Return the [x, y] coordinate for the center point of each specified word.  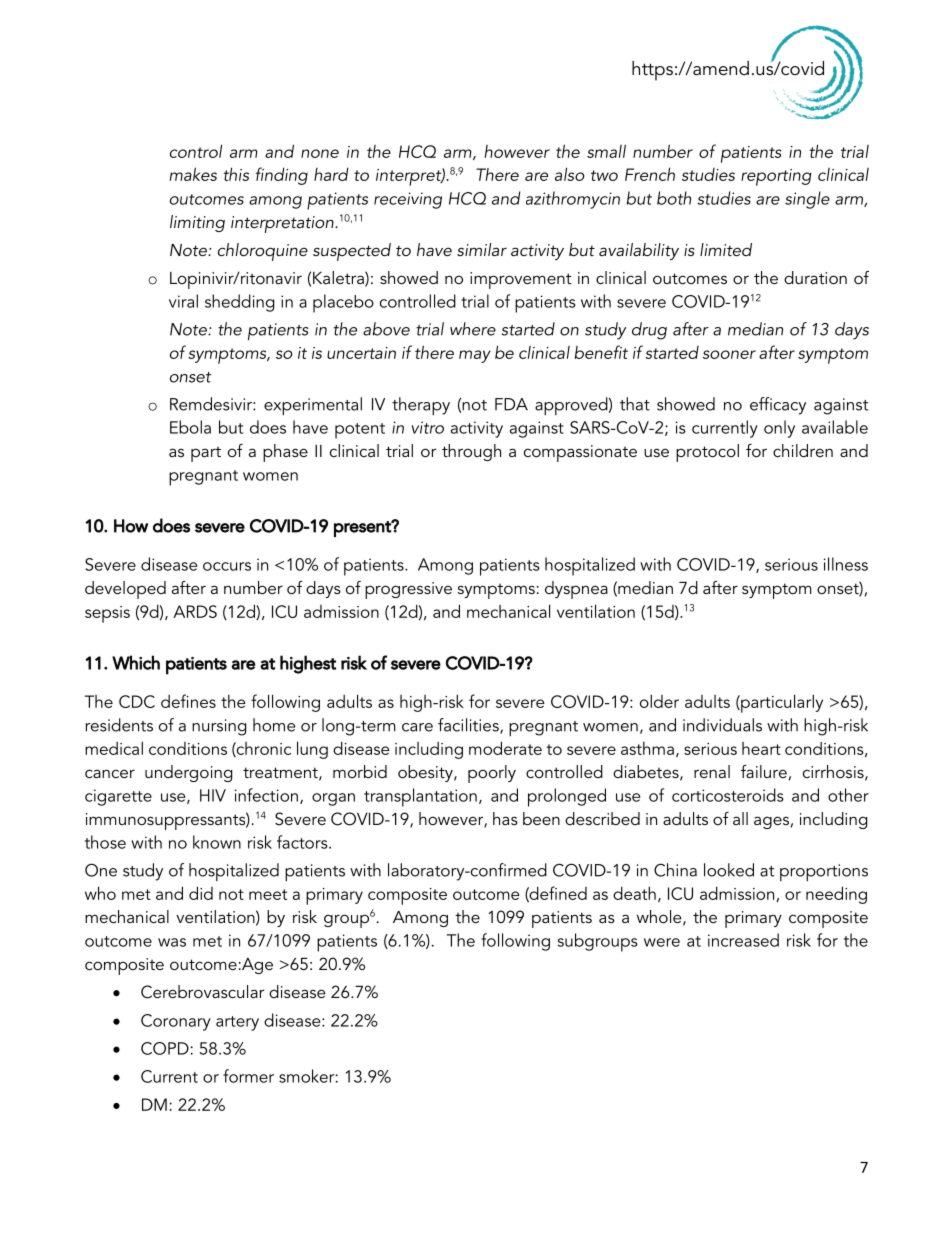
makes [193, 174]
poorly [492, 774]
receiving [408, 200]
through [471, 452]
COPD [165, 1048]
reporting [776, 177]
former [248, 1076]
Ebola [190, 427]
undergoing [188, 773]
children [803, 450]
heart [761, 748]
